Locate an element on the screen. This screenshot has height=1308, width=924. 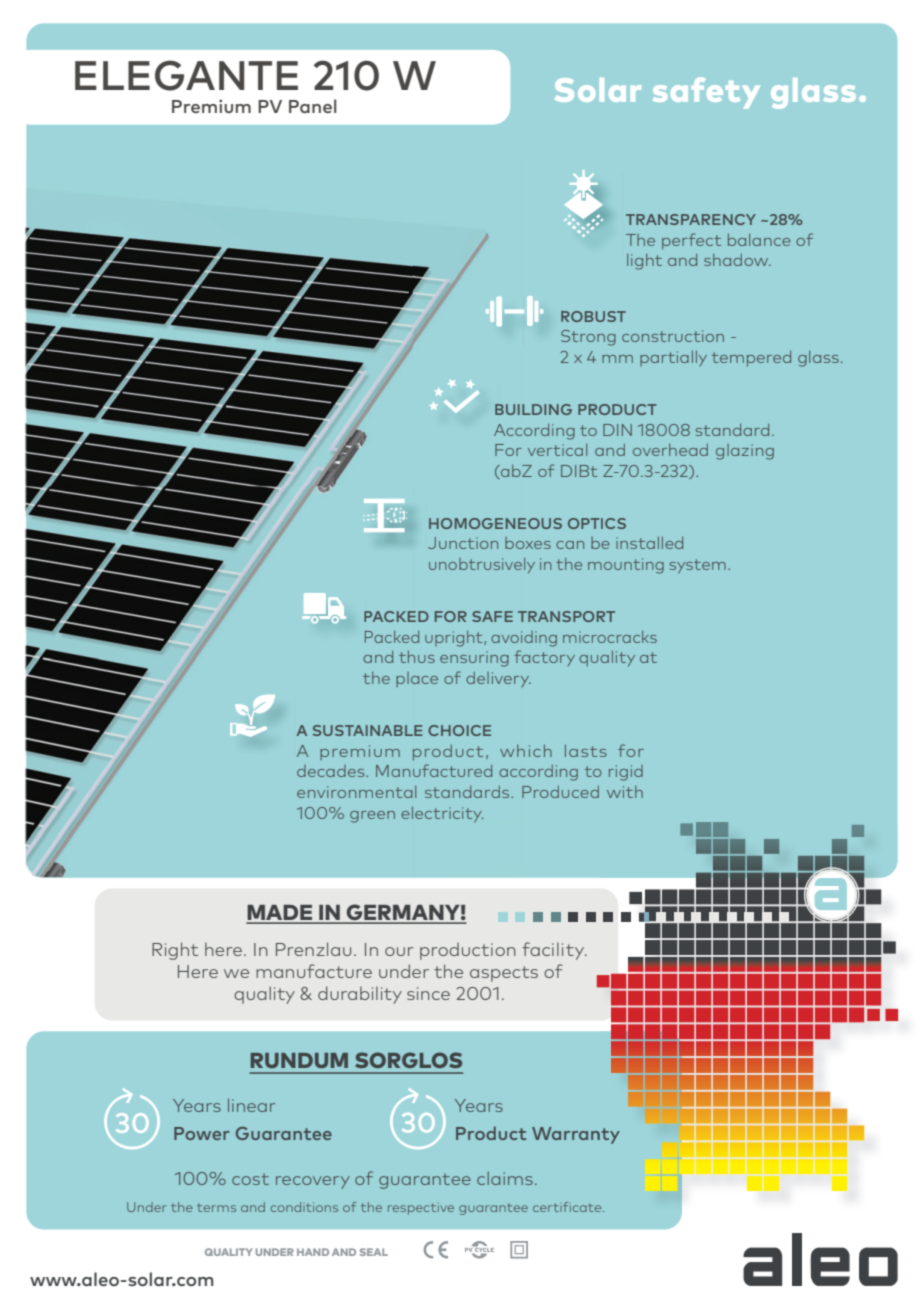
overhead is located at coordinates (670, 450).
